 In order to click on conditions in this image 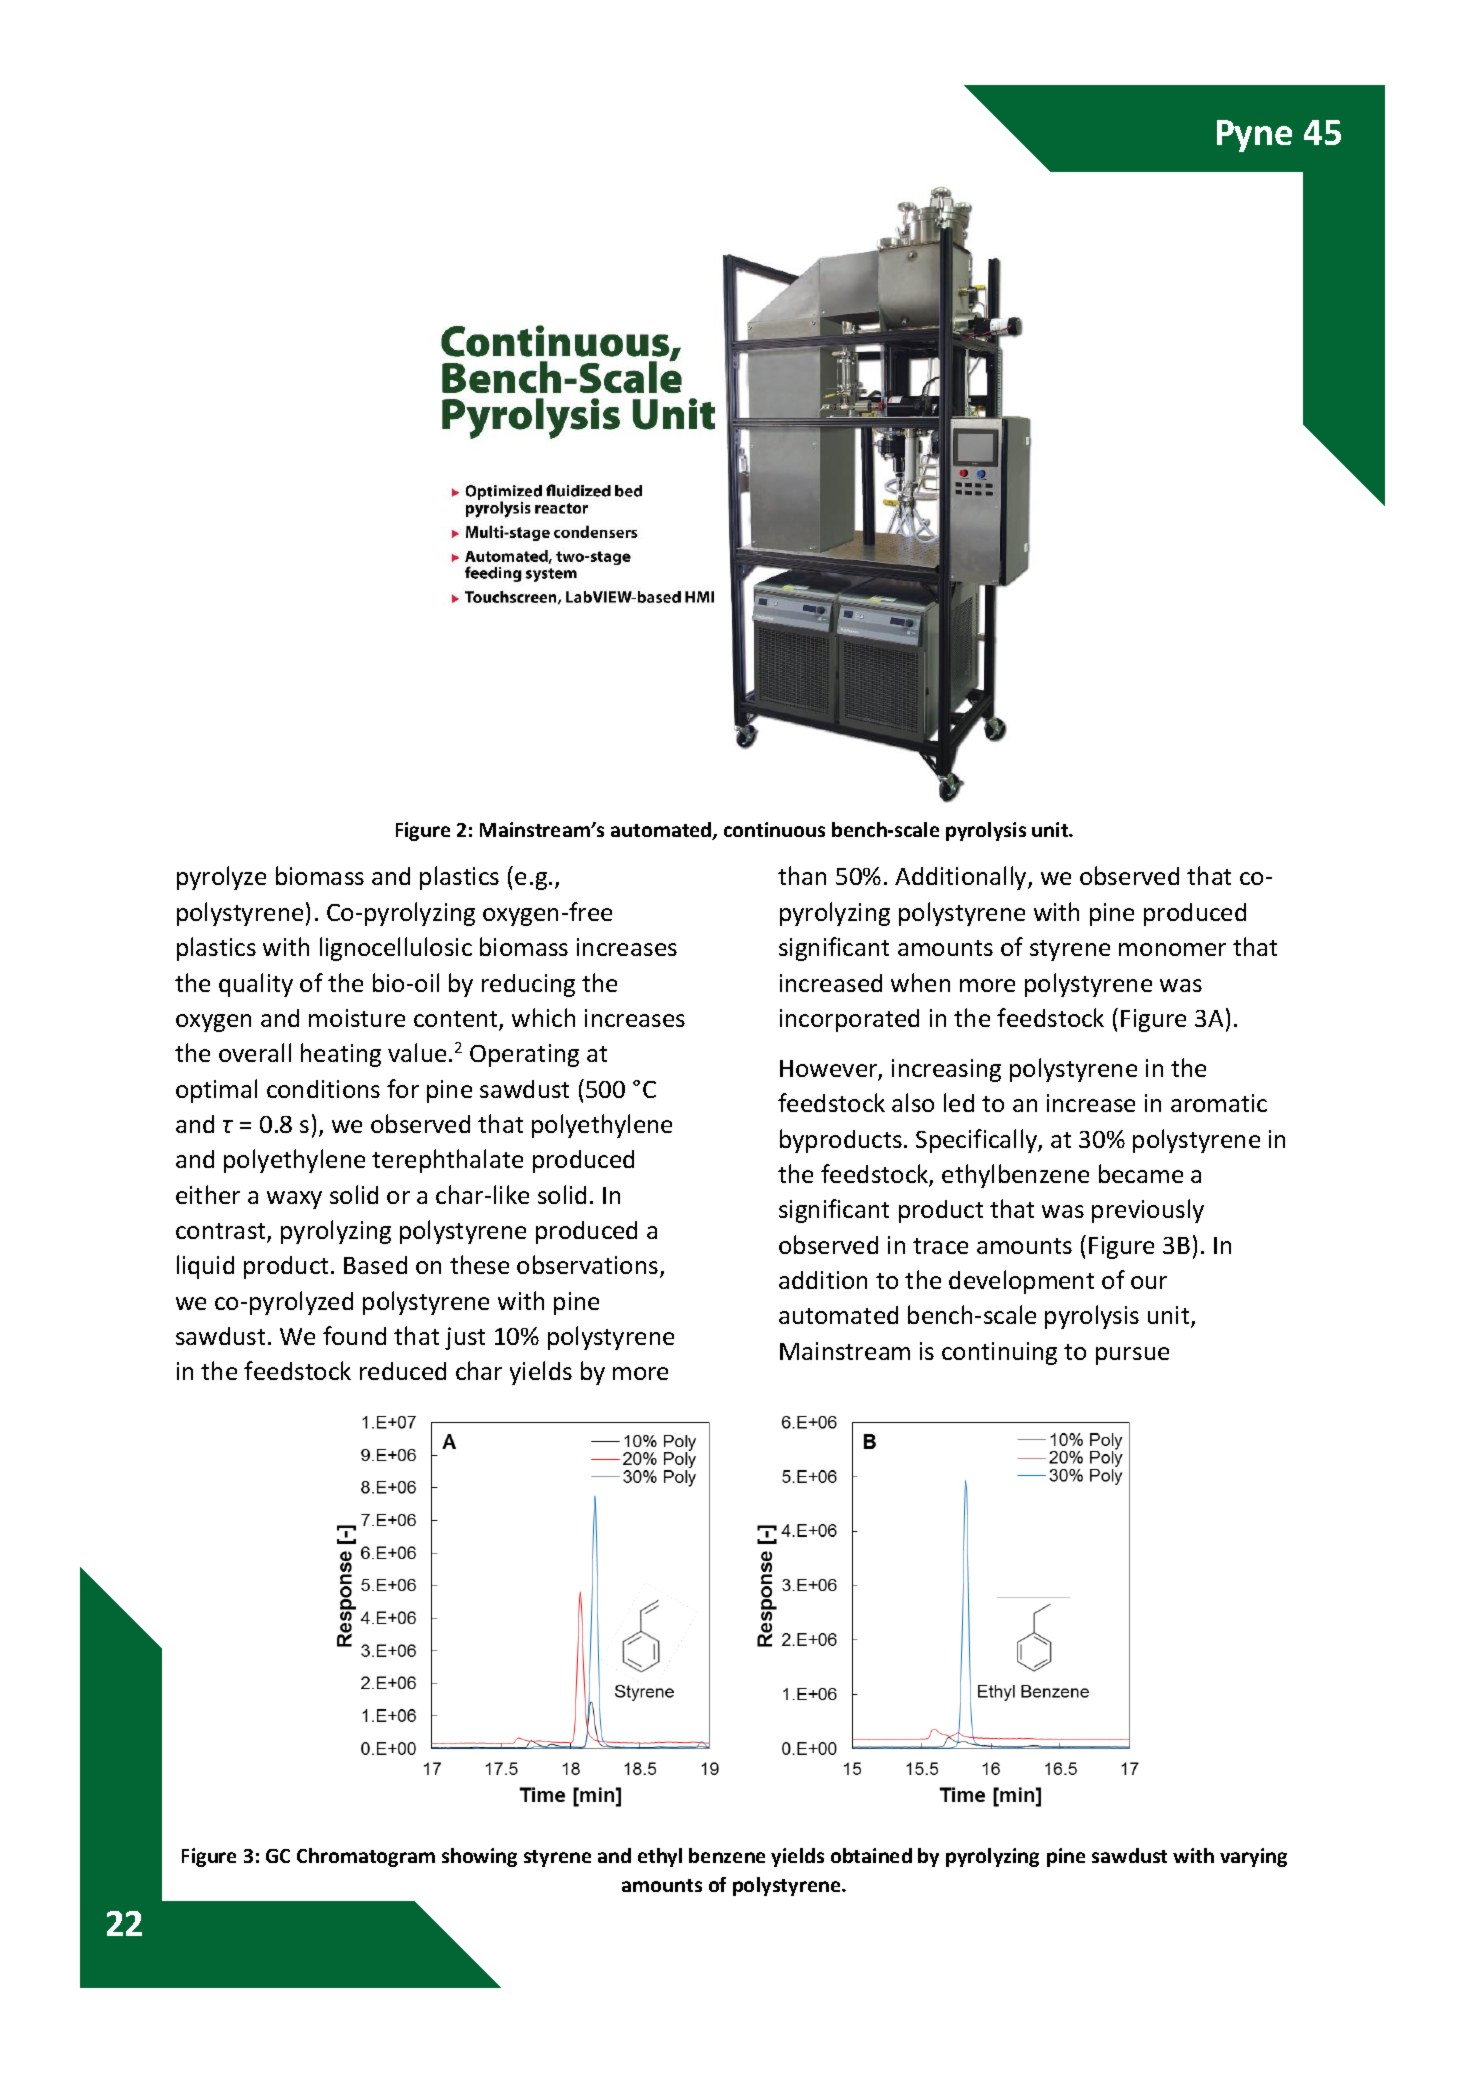, I will do `click(323, 1089)`.
